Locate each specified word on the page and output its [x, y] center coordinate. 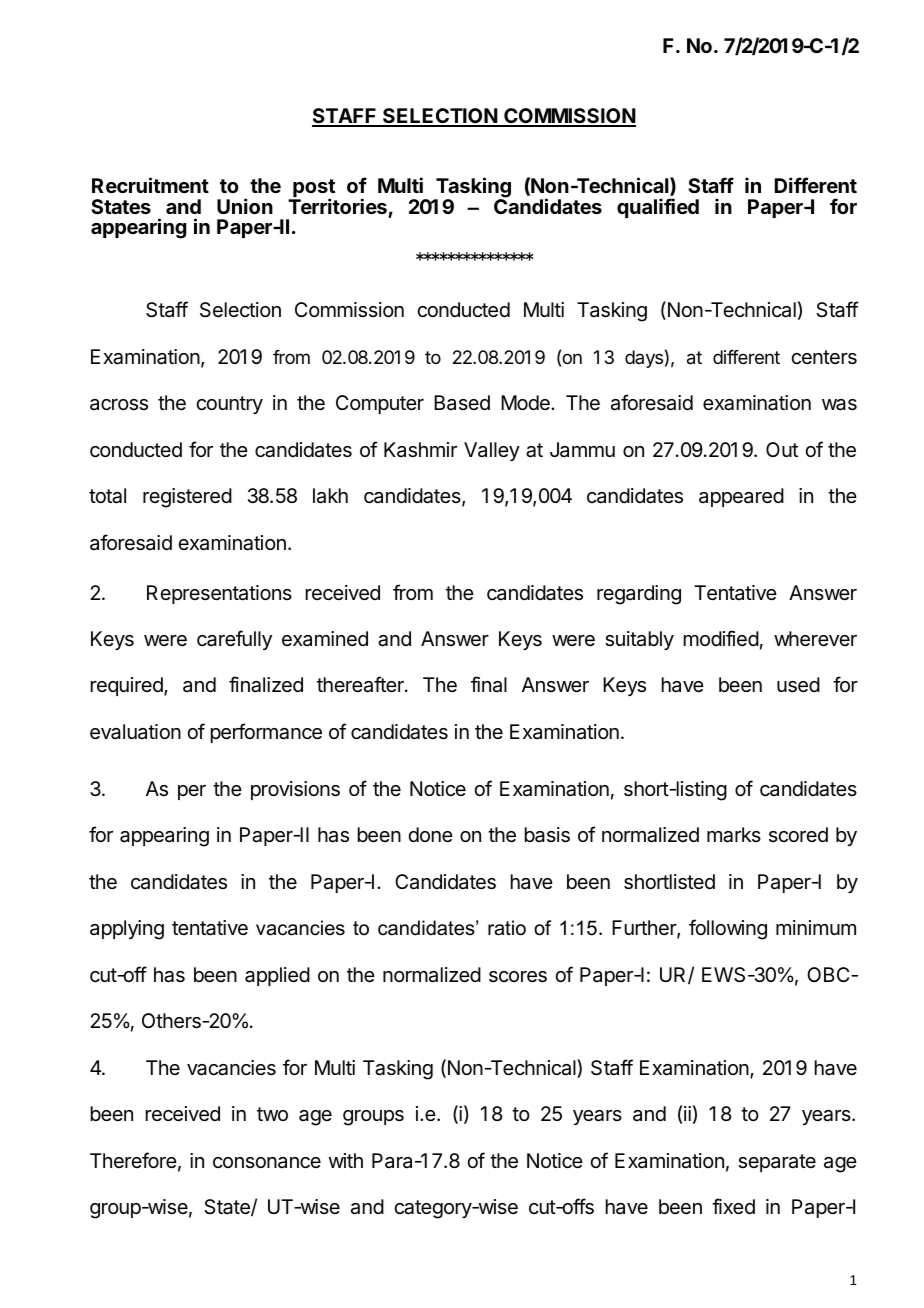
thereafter [361, 684]
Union [245, 206]
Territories [337, 206]
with [346, 1160]
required [128, 686]
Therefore [133, 1160]
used [798, 685]
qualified [658, 208]
